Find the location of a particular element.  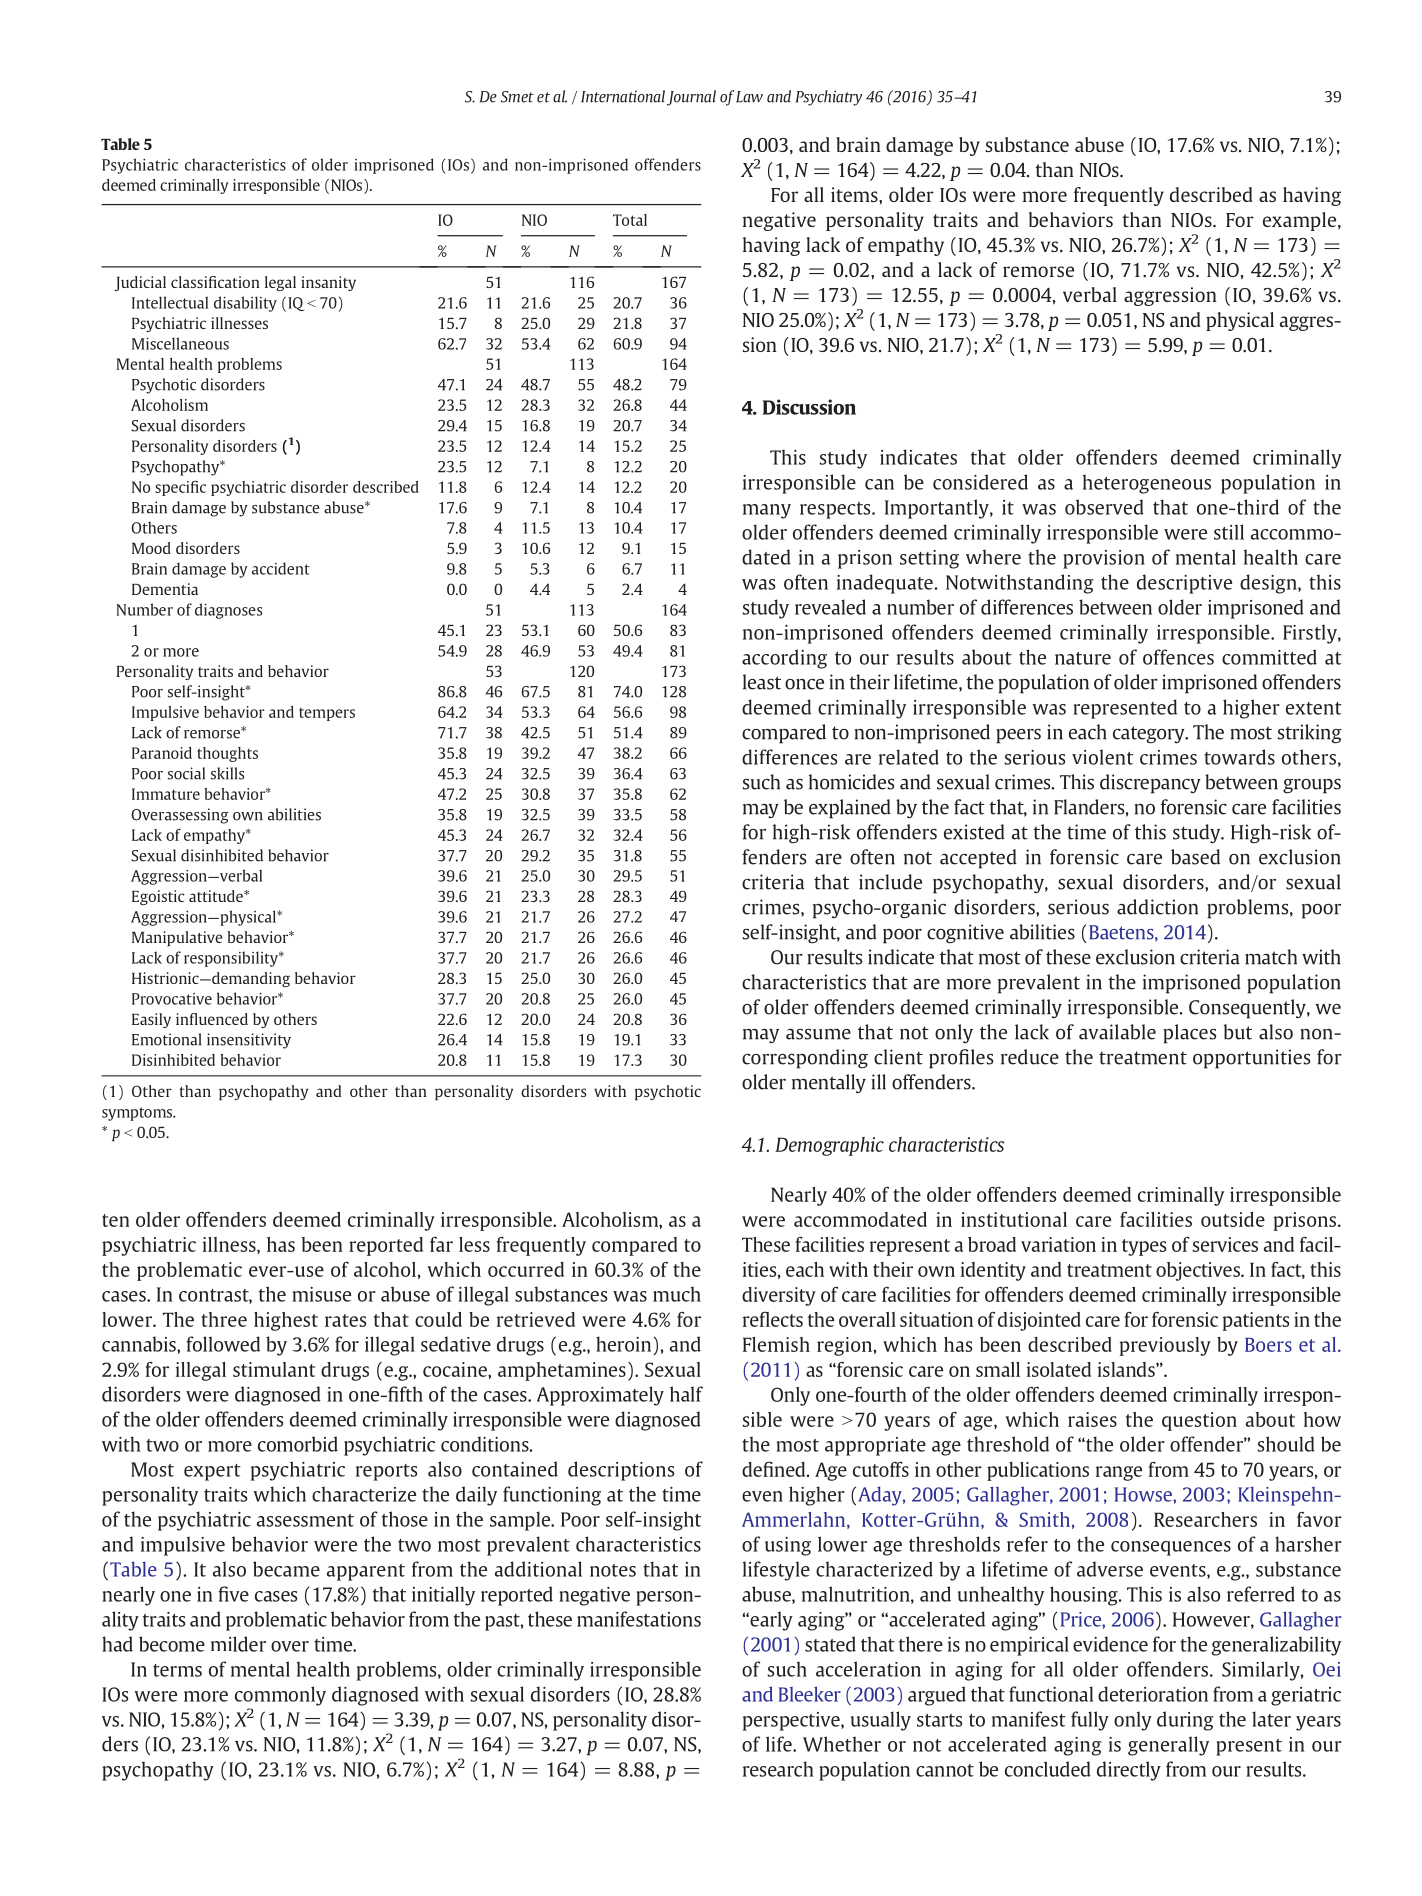

items is located at coordinates (855, 194).
